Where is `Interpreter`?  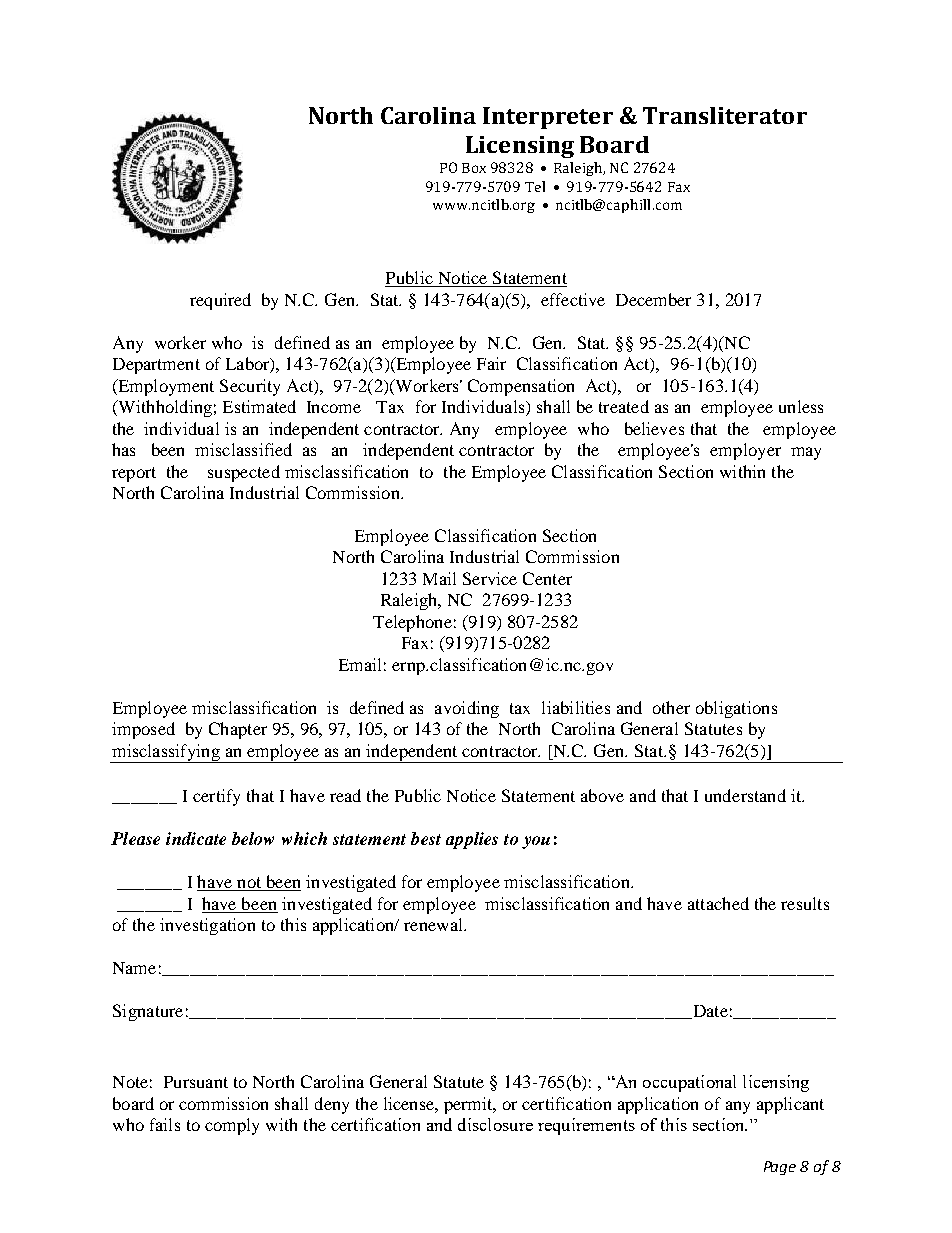 Interpreter is located at coordinates (548, 118).
